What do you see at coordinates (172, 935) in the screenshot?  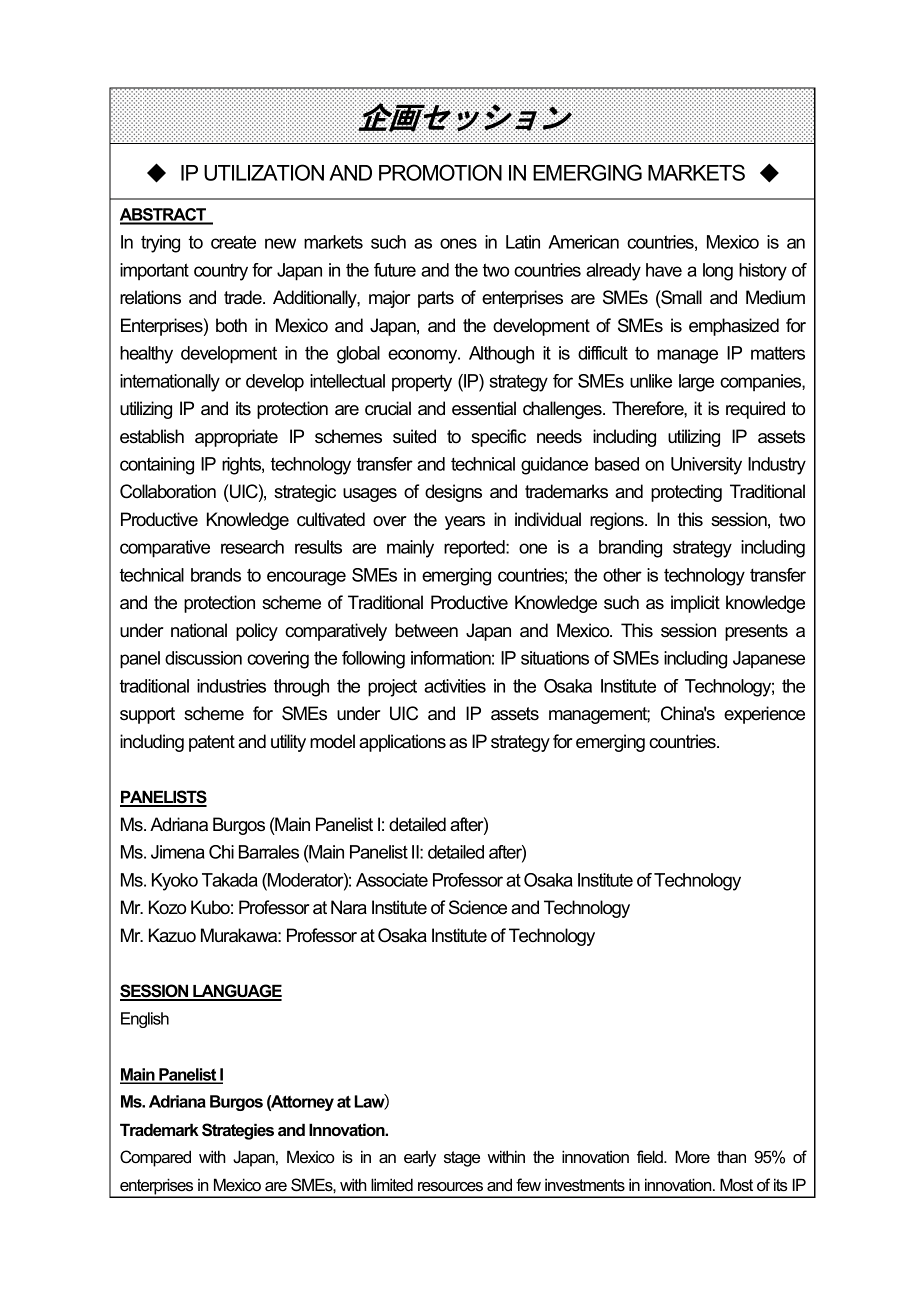 I see `Kazuo` at bounding box center [172, 935].
